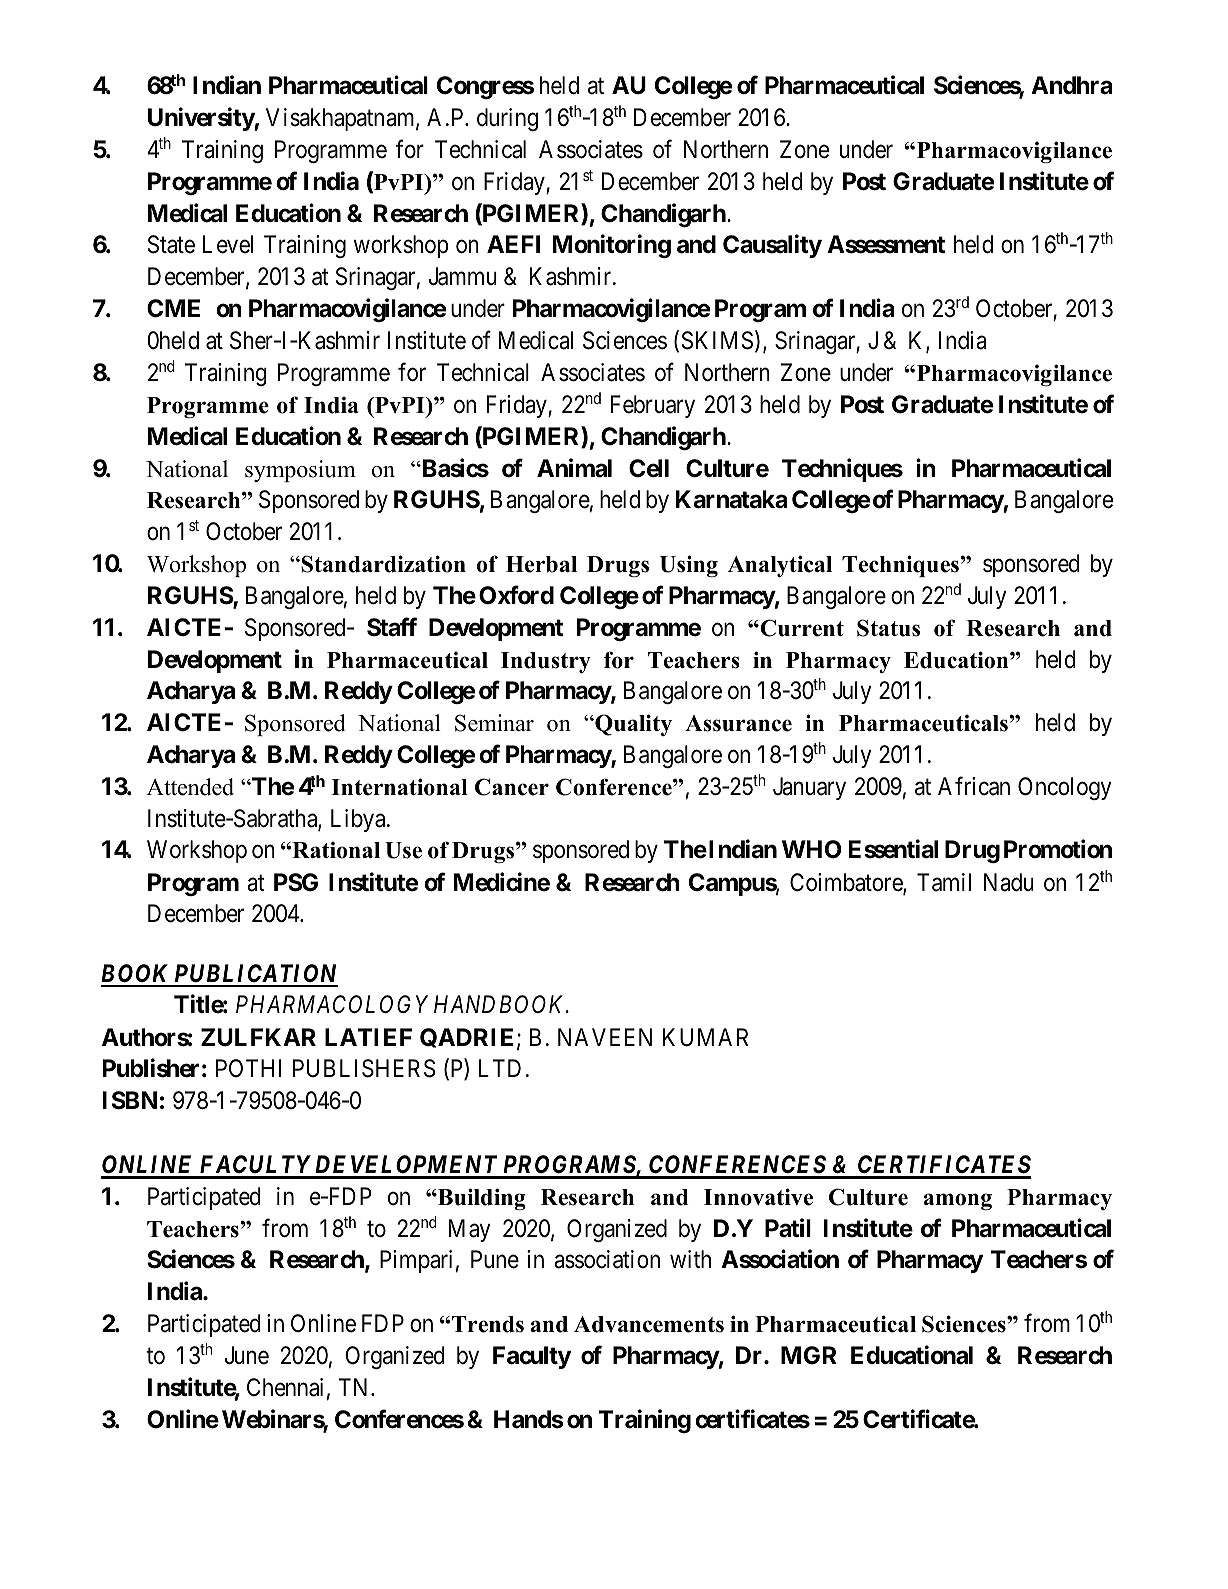  I want to click on June, so click(246, 1355).
